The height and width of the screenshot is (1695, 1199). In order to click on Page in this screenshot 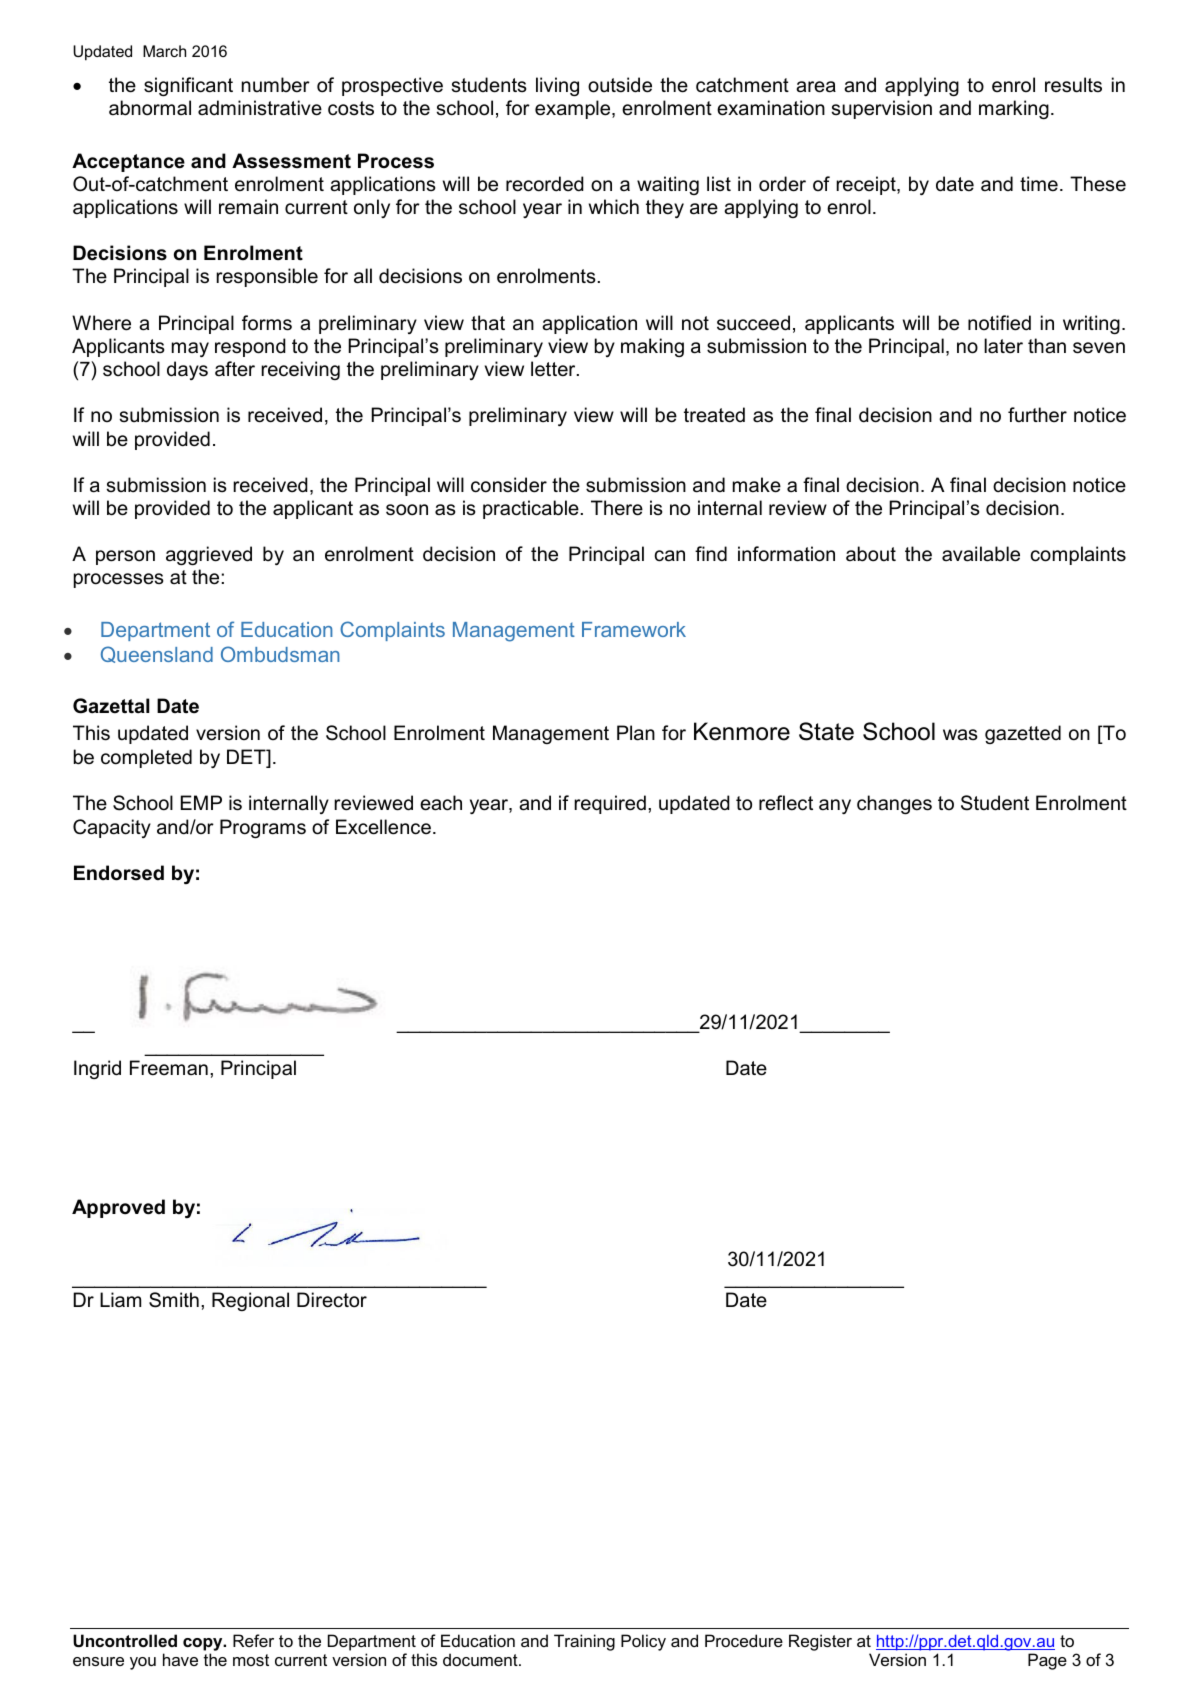, I will do `click(1047, 1661)`.
